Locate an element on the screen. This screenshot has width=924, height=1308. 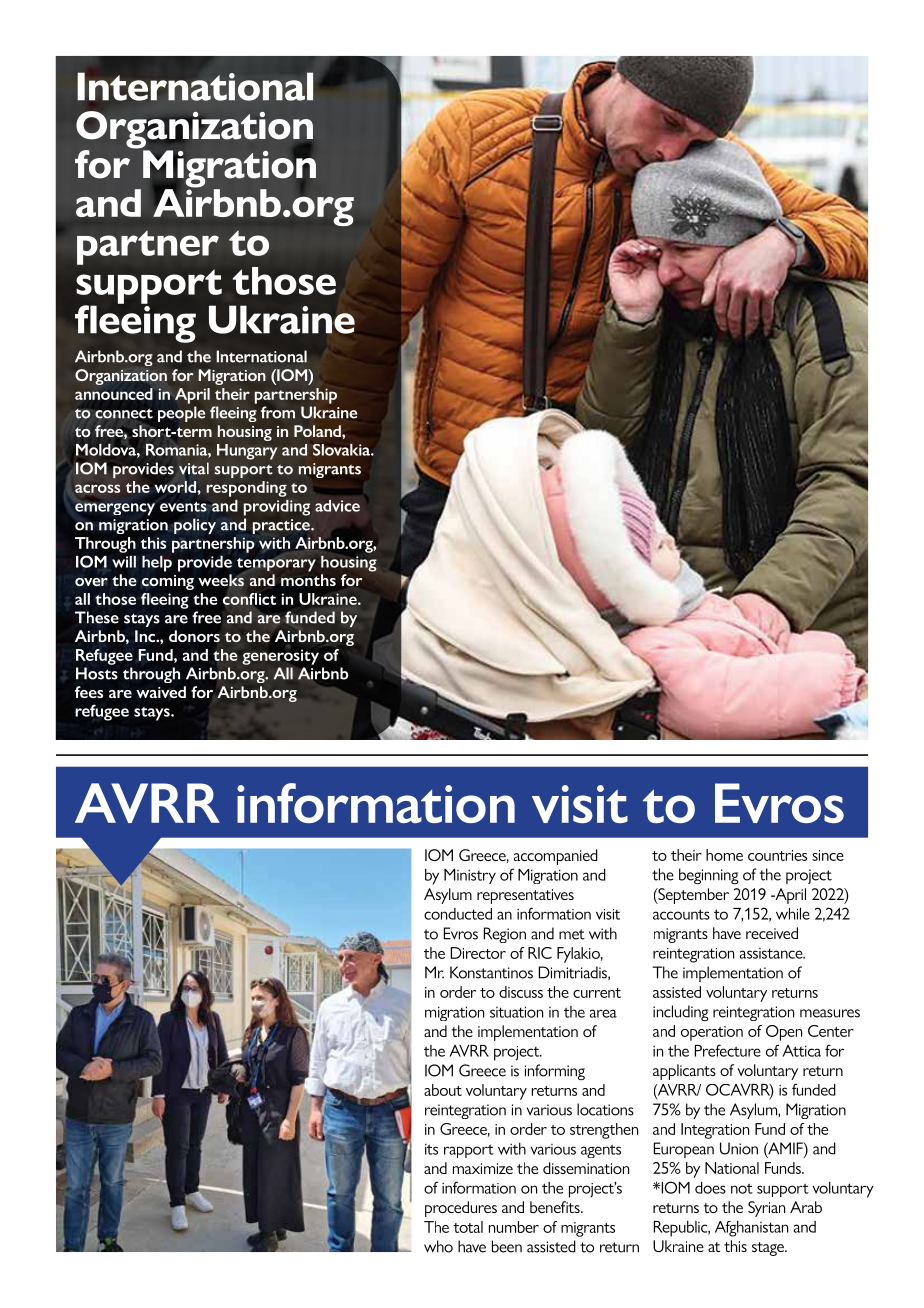
who is located at coordinates (438, 1246).
